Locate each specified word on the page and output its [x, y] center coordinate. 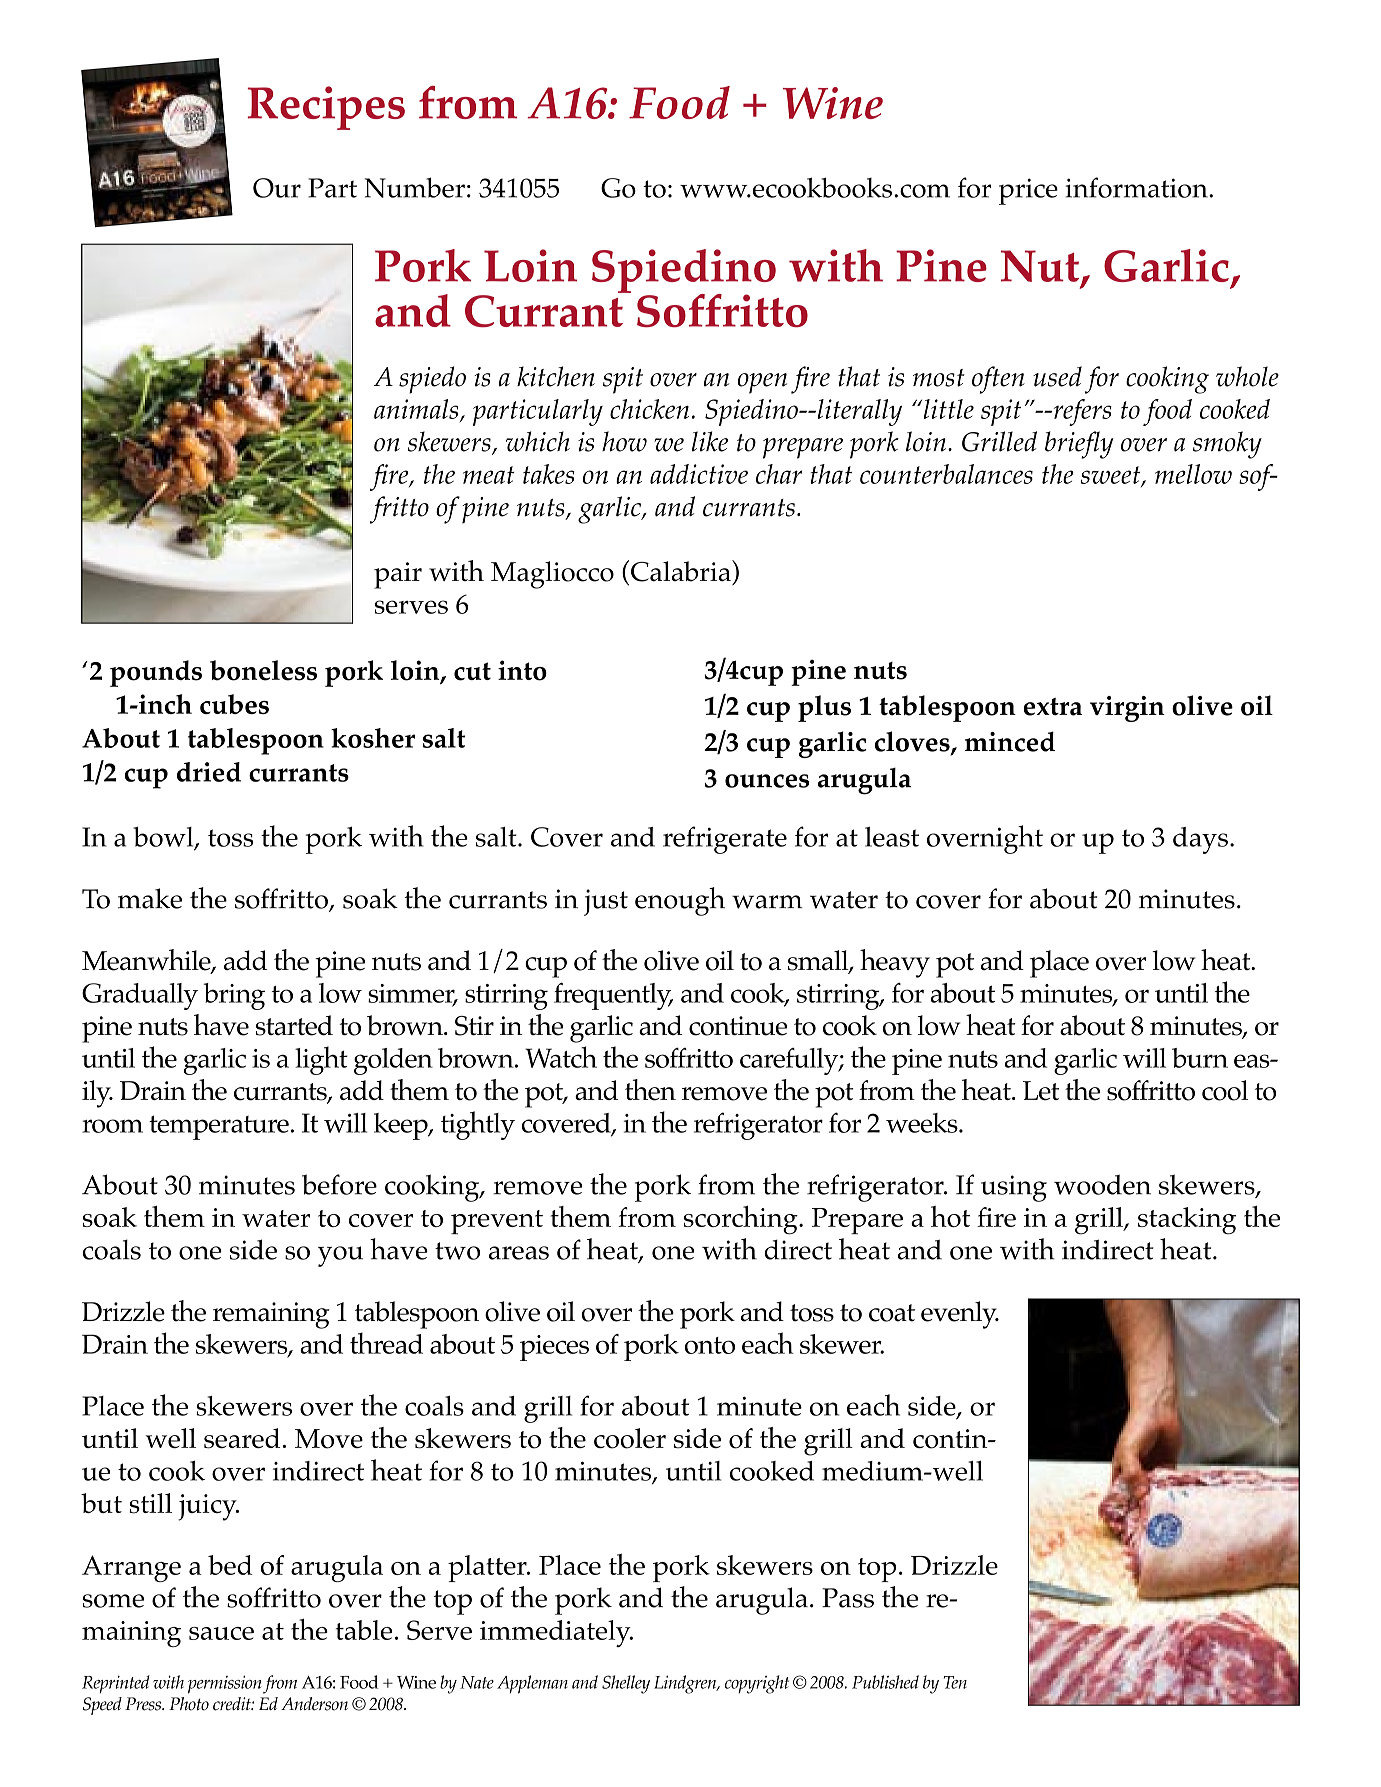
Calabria [682, 571]
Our [277, 188]
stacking [1187, 1221]
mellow [1193, 474]
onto [710, 1345]
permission [224, 1684]
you [340, 1256]
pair [398, 575]
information [1138, 187]
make [150, 898]
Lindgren [686, 1684]
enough [680, 901]
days [1200, 840]
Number [415, 187]
